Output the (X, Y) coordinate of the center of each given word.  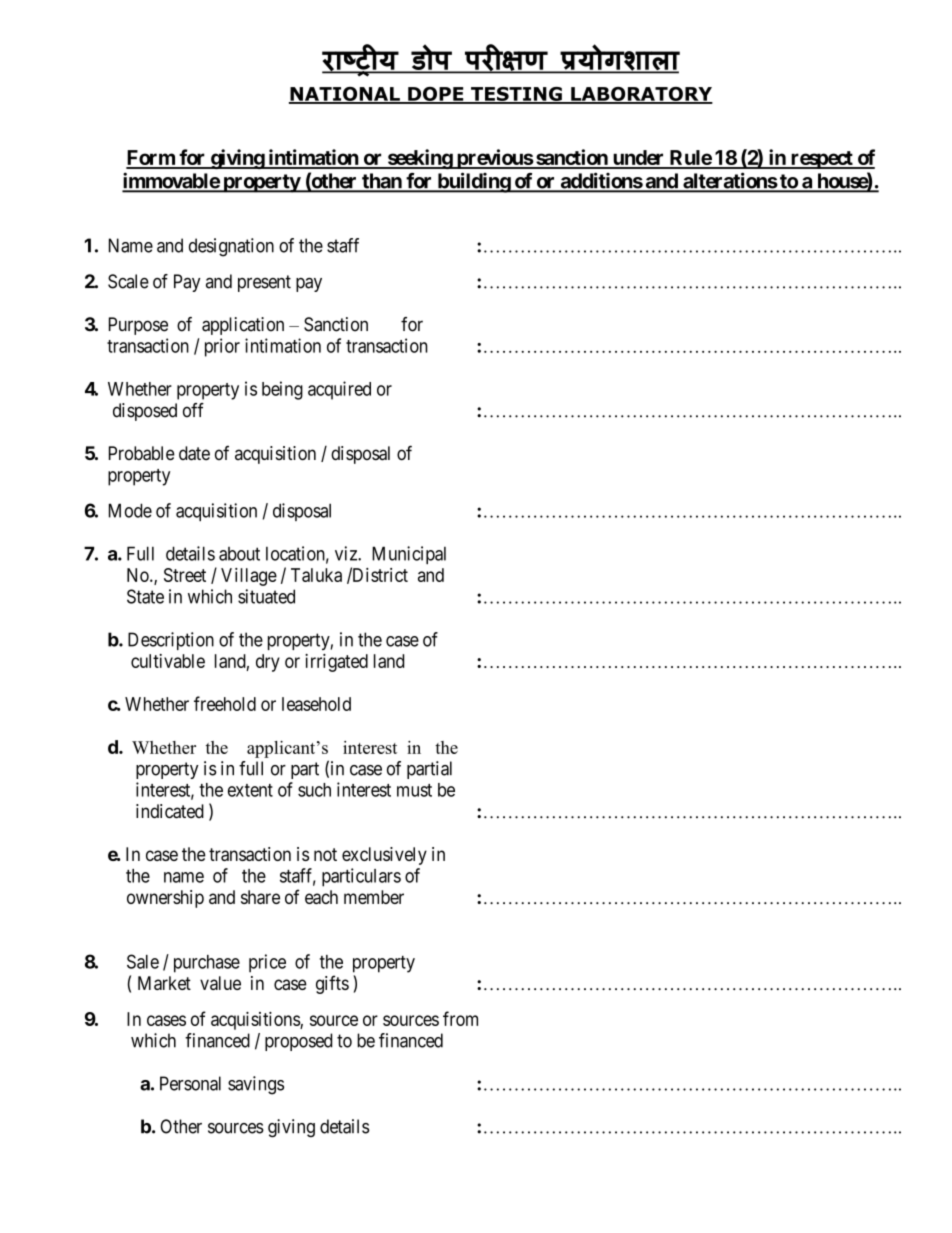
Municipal (409, 555)
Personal (190, 1083)
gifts (332, 984)
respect (822, 160)
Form (151, 159)
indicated (170, 811)
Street (185, 575)
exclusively (384, 856)
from (460, 1018)
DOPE (436, 95)
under (638, 159)
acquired (339, 390)
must (414, 790)
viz (347, 553)
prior (222, 347)
